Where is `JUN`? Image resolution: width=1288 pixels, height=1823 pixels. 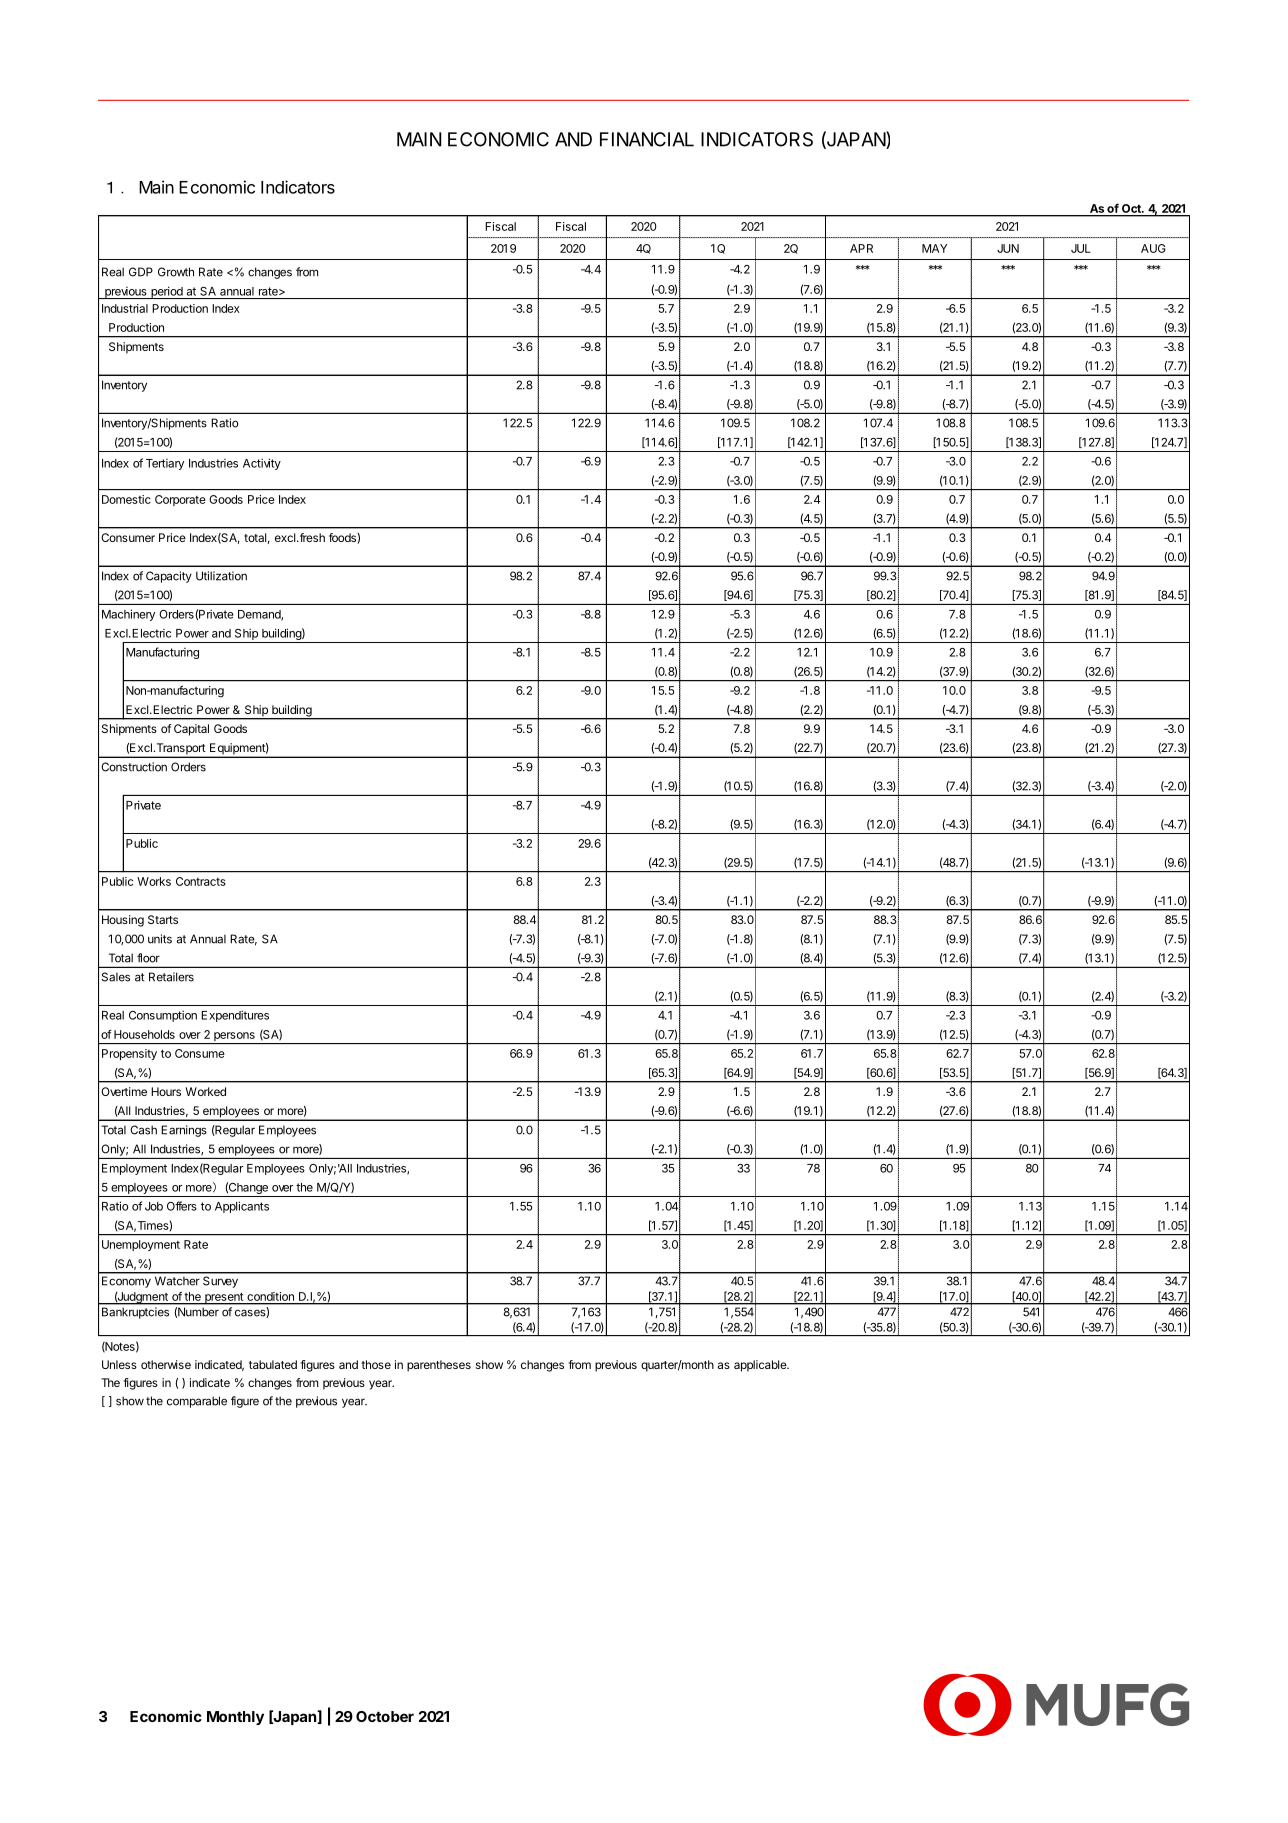
JUN is located at coordinates (1008, 248).
